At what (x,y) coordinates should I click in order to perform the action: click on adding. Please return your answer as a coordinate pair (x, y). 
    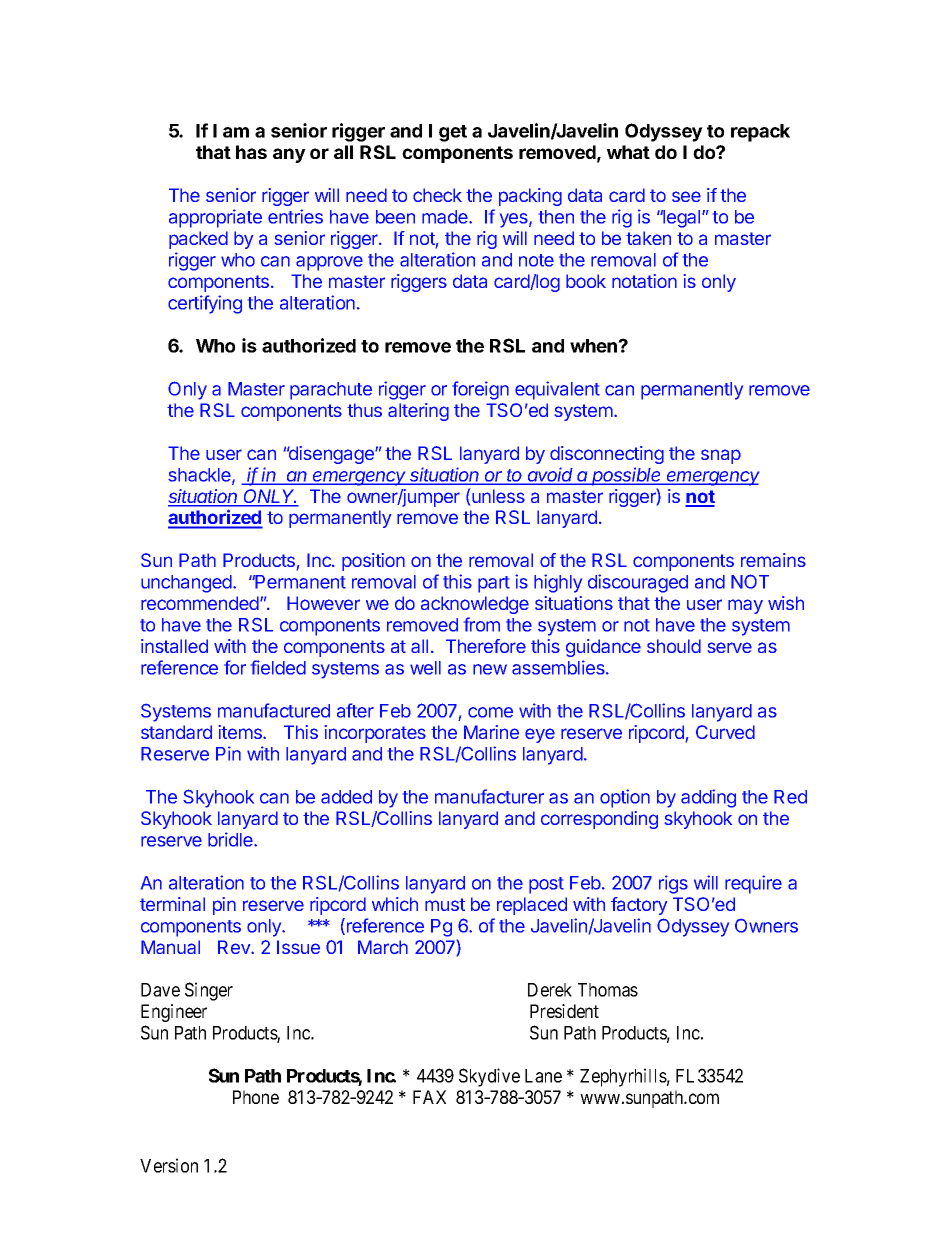
    Looking at the image, I should click on (708, 798).
